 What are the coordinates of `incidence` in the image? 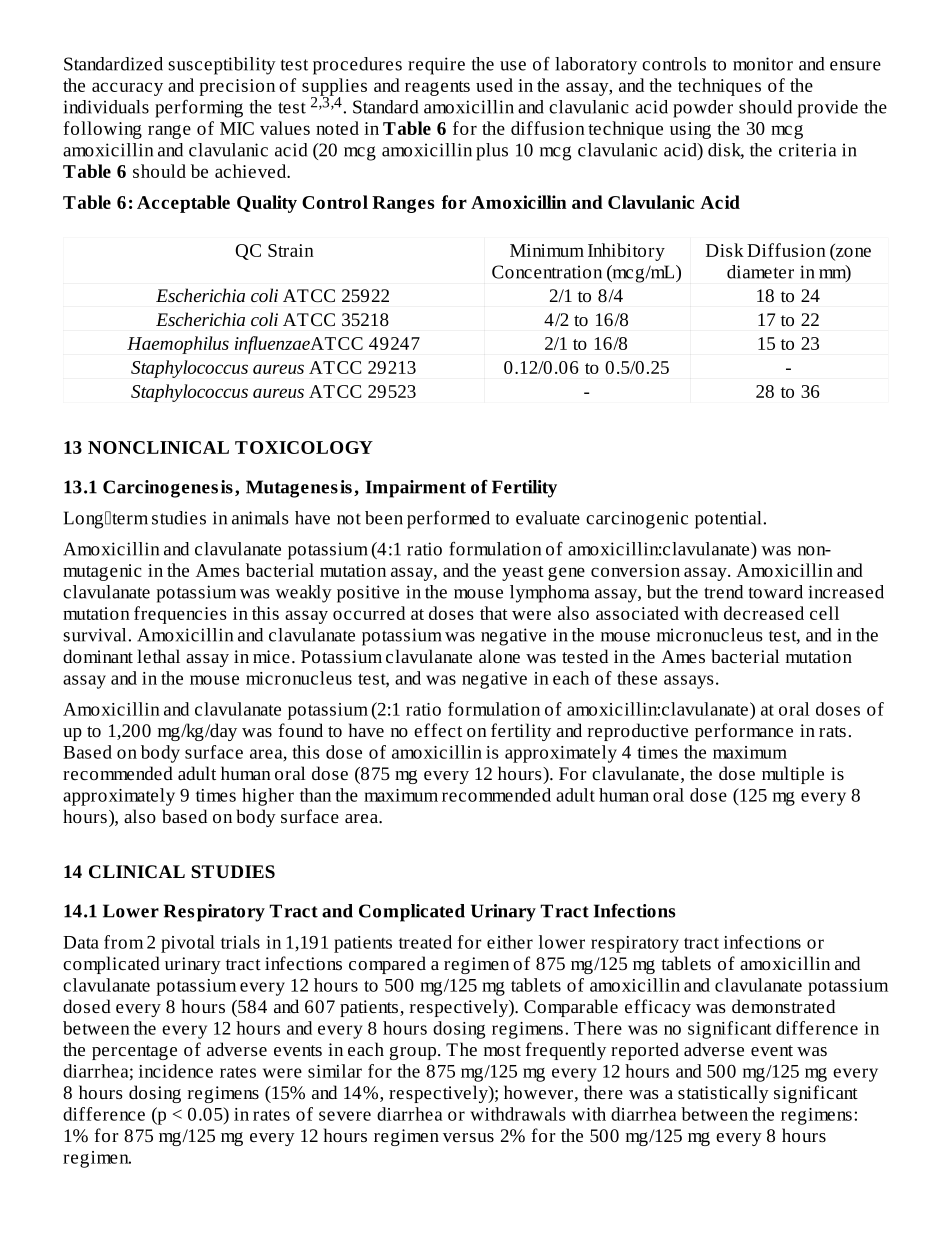 It's located at (176, 1071).
